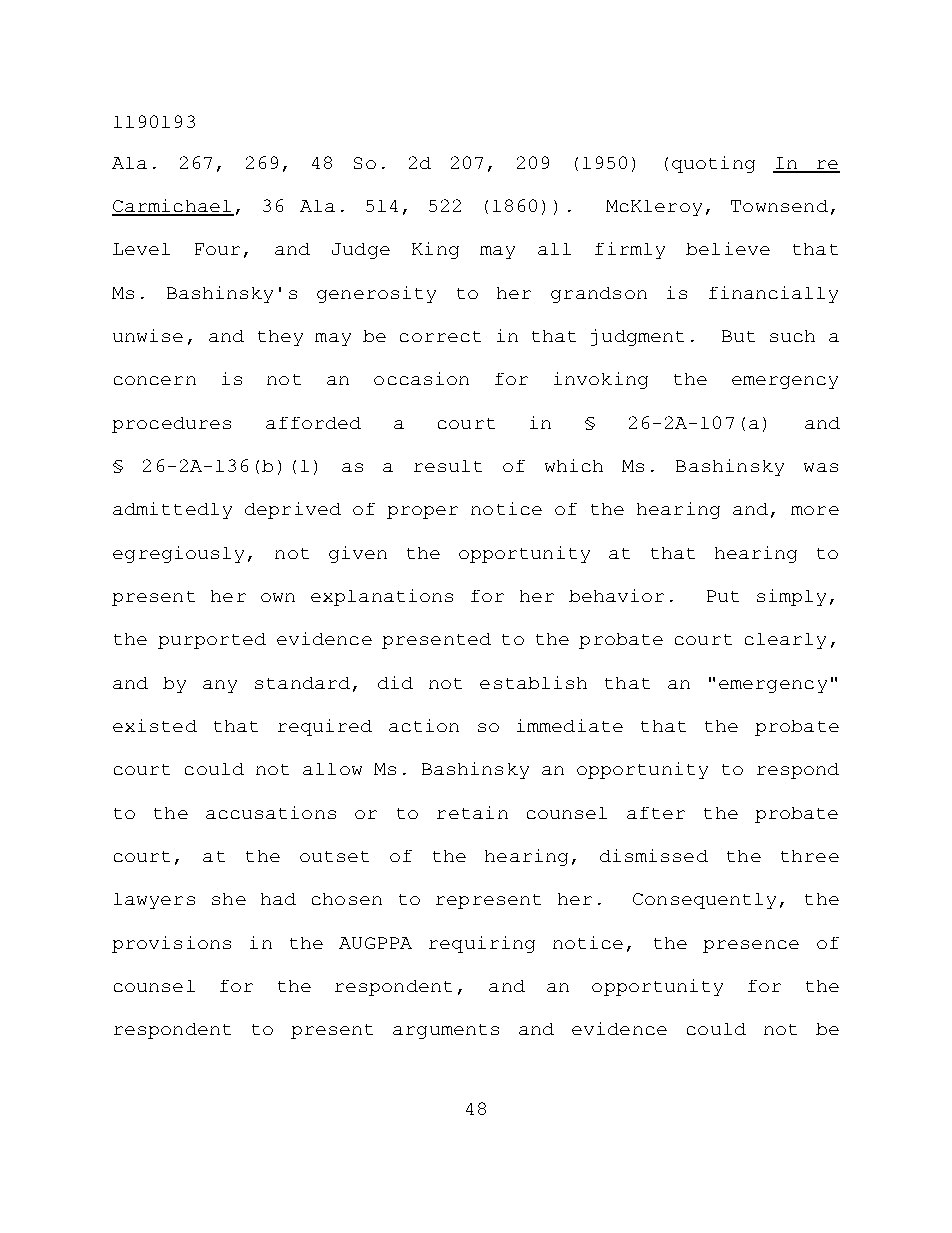 The height and width of the page is (1233, 952). Describe the element at coordinates (446, 1031) in the page. I see `arguments` at that location.
